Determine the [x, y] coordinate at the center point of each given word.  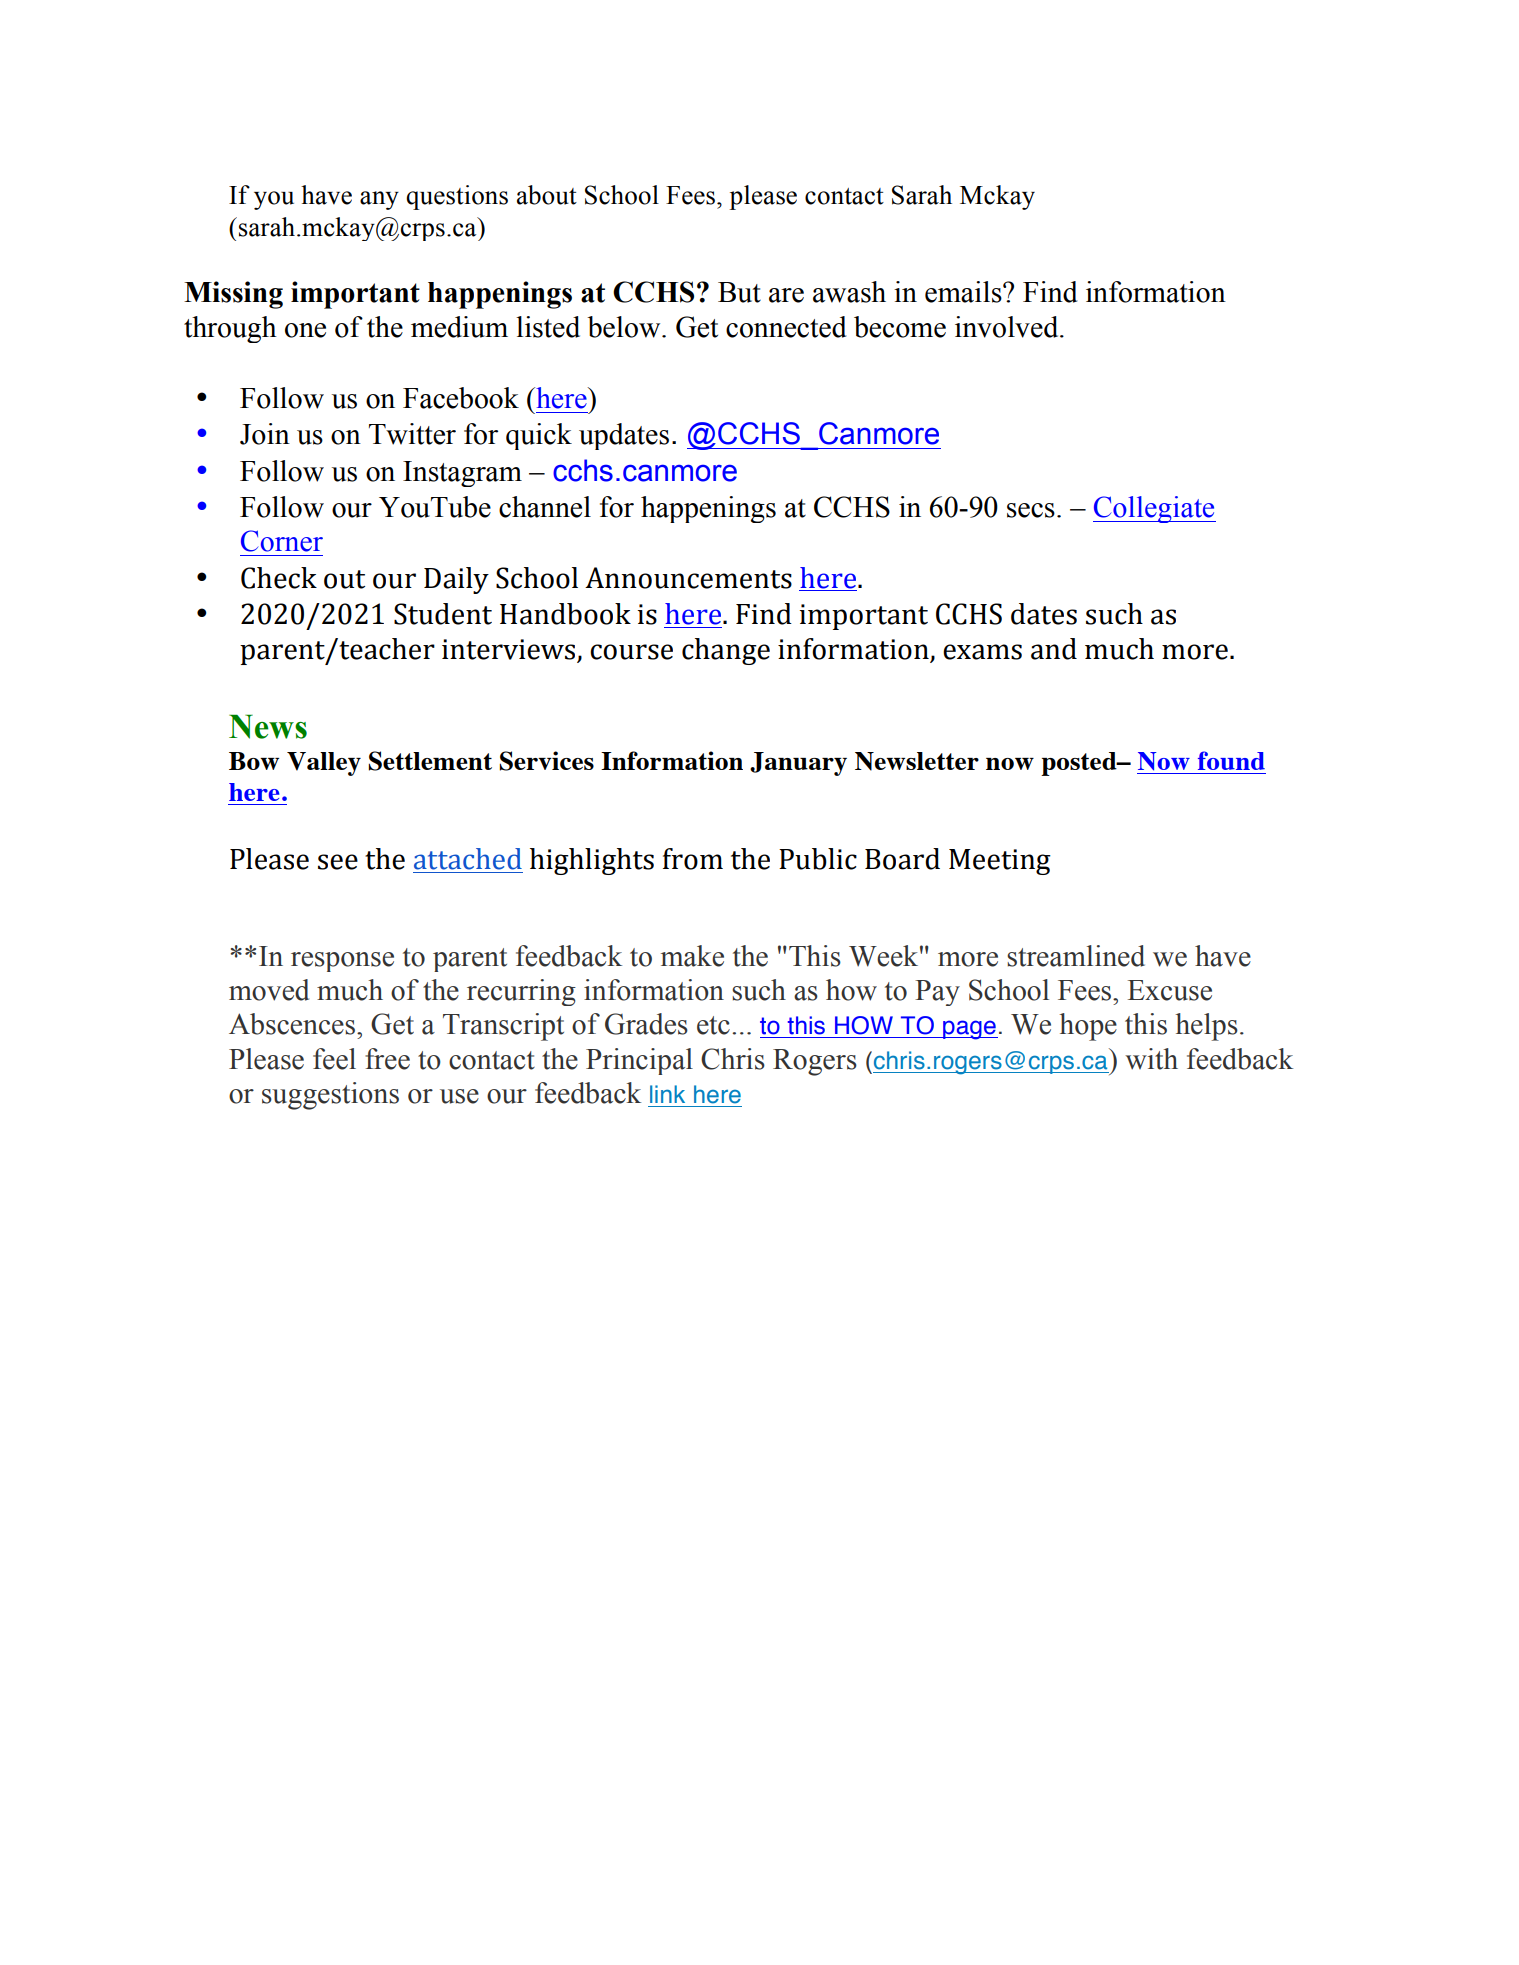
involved [1008, 327]
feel [334, 1059]
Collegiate [1154, 509]
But [739, 292]
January [798, 764]
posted [1080, 764]
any [379, 200]
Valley [324, 764]
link [667, 1094]
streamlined [1076, 956]
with [1151, 1059]
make [692, 956]
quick [539, 436]
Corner [282, 541]
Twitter [412, 434]
